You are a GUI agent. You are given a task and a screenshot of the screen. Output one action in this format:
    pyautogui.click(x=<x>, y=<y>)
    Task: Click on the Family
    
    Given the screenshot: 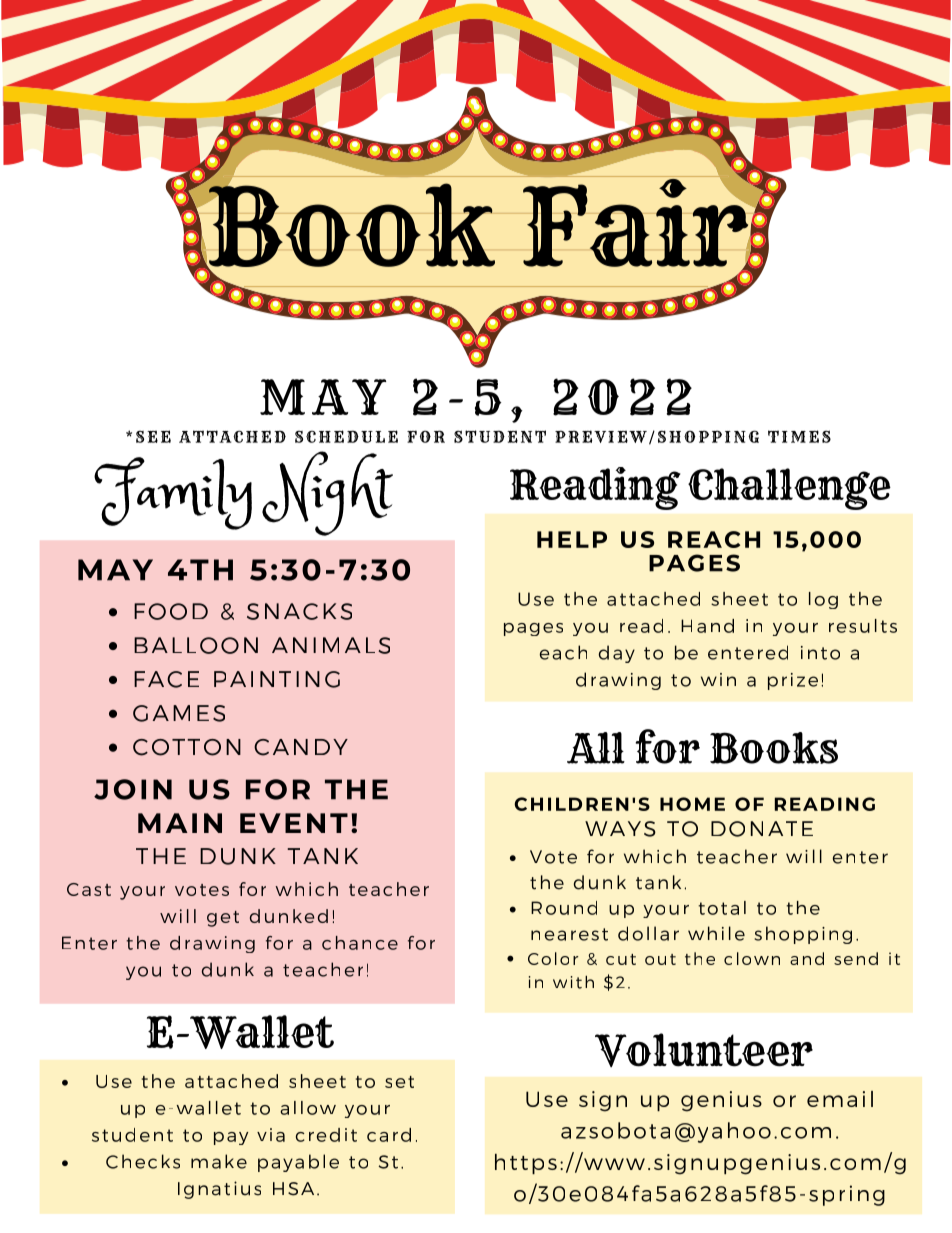 What is the action you would take?
    pyautogui.click(x=173, y=493)
